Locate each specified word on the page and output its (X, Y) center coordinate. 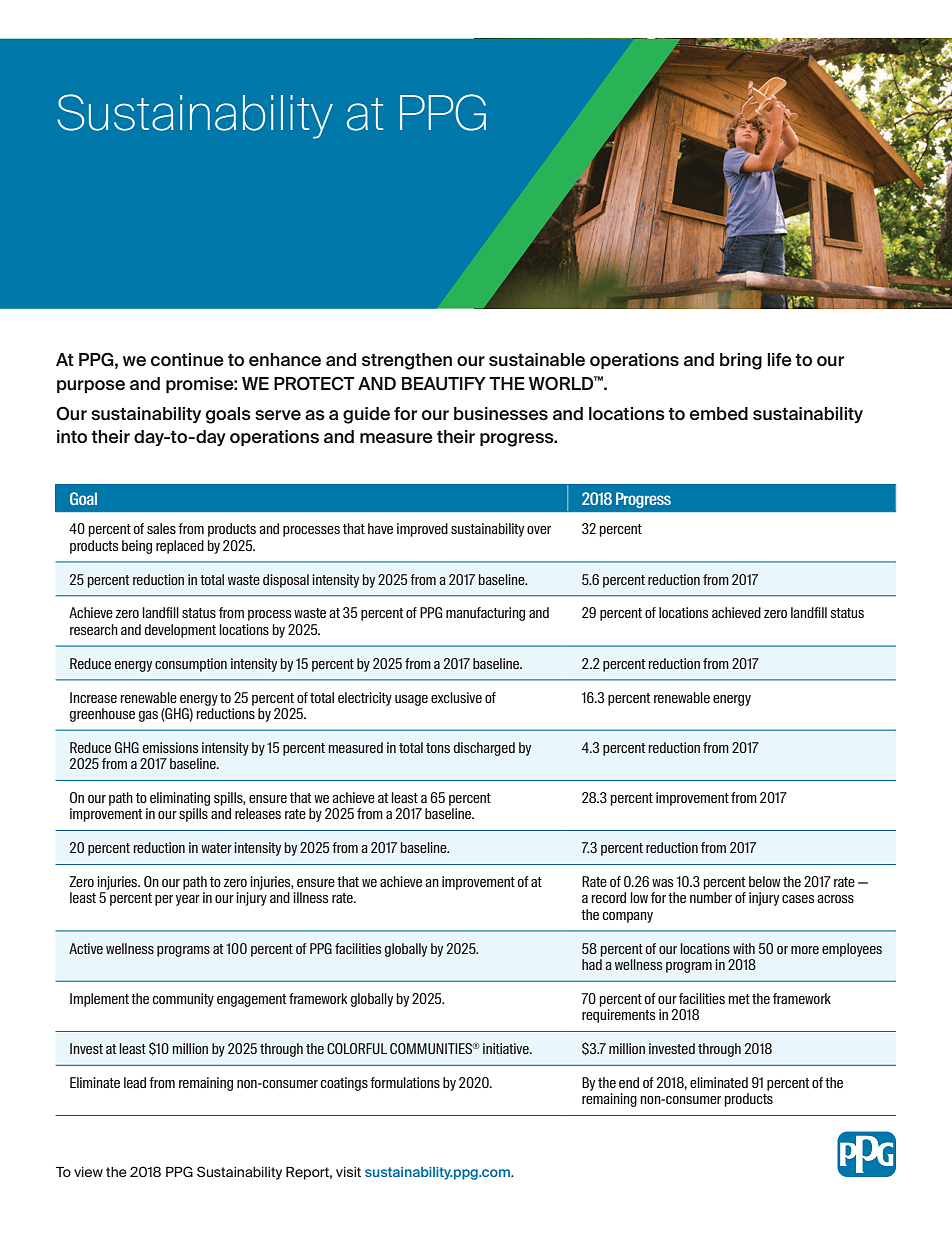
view (88, 1172)
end (629, 1082)
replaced (180, 547)
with (744, 948)
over (539, 530)
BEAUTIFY (444, 384)
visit (348, 1172)
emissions (170, 747)
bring (741, 361)
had (592, 964)
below (764, 881)
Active (86, 948)
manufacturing (485, 614)
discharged (484, 749)
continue (187, 360)
